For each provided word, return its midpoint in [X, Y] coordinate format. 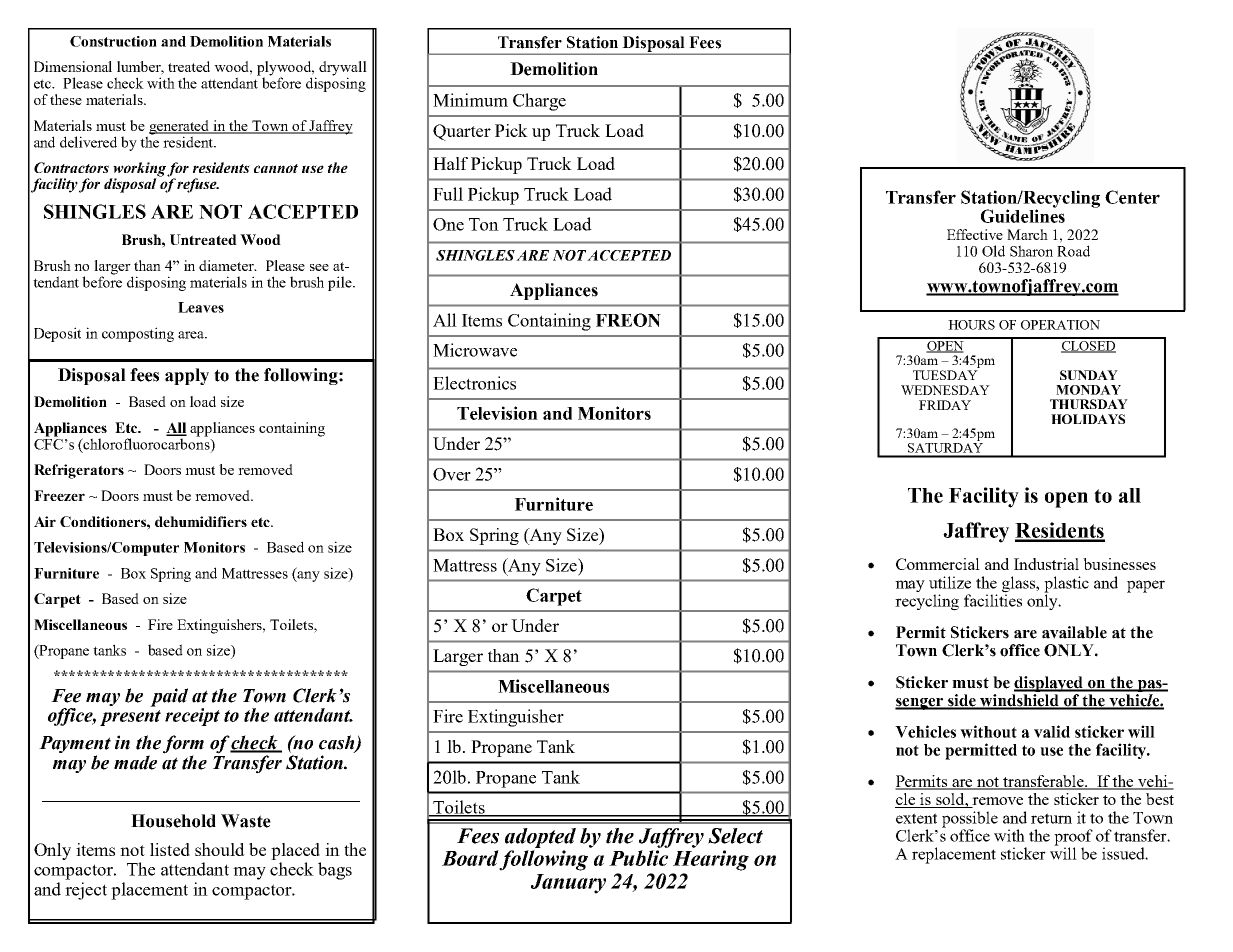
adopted [540, 838]
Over [452, 474]
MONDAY [1088, 390]
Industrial [1046, 564]
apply [187, 376]
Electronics [474, 383]
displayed [1050, 684]
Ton [484, 224]
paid [169, 697]
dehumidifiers [201, 521]
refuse [198, 185]
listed [170, 849]
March [1027, 234]
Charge [539, 102]
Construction [113, 41]
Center [1132, 197]
